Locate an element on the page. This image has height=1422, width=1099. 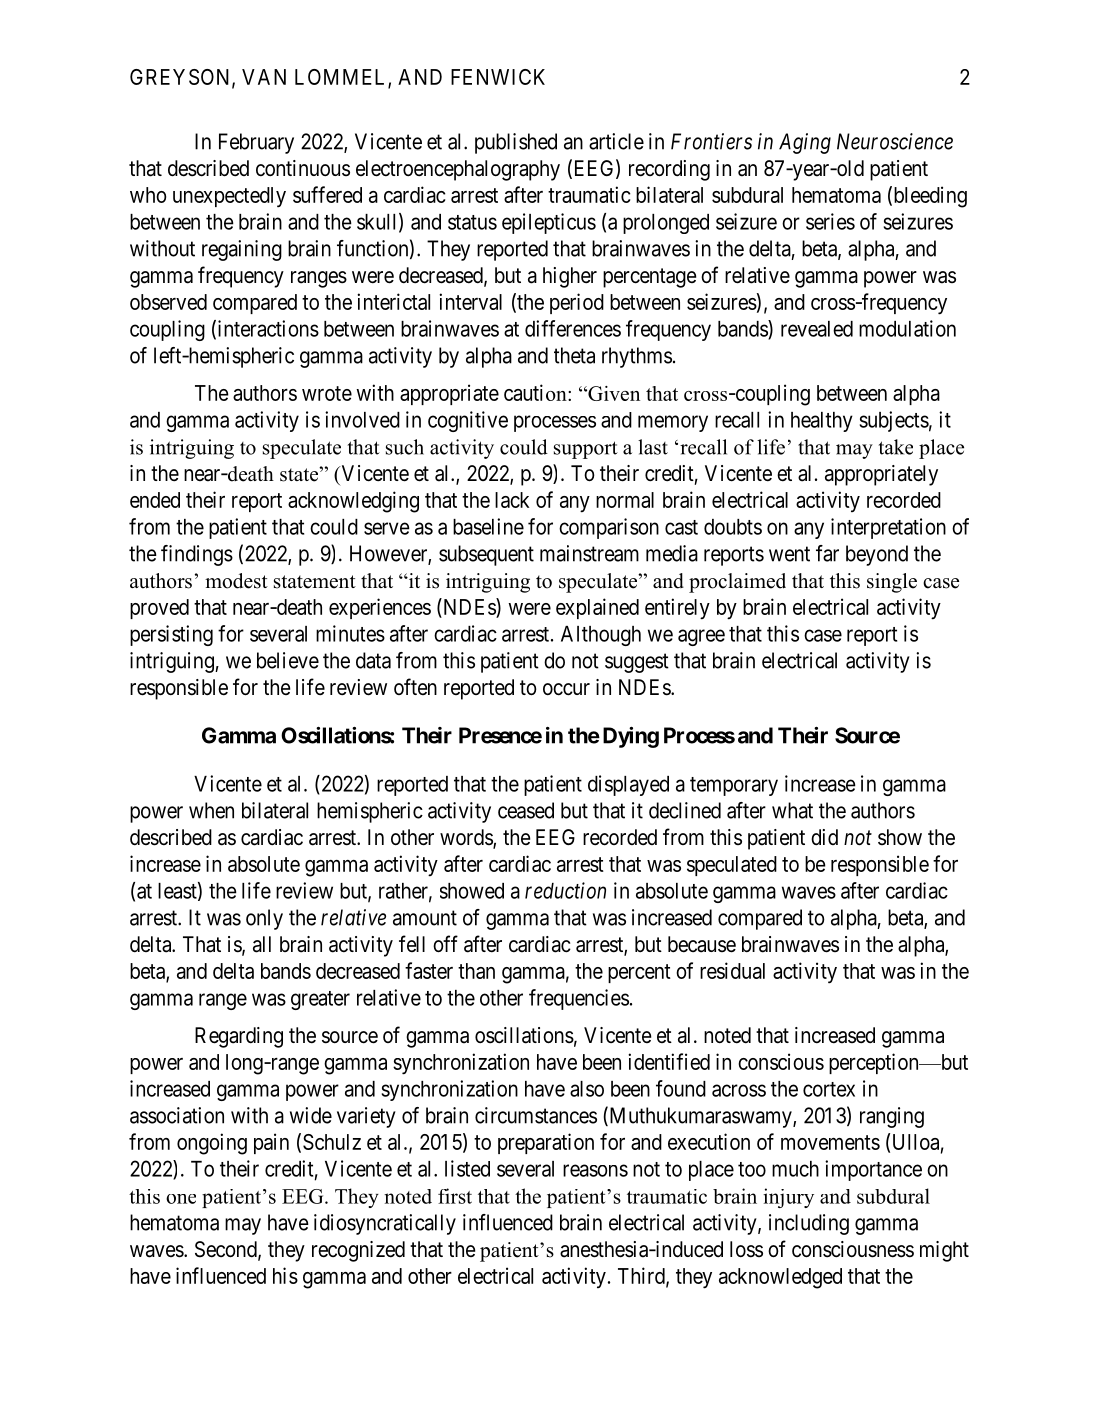
residual is located at coordinates (732, 970).
